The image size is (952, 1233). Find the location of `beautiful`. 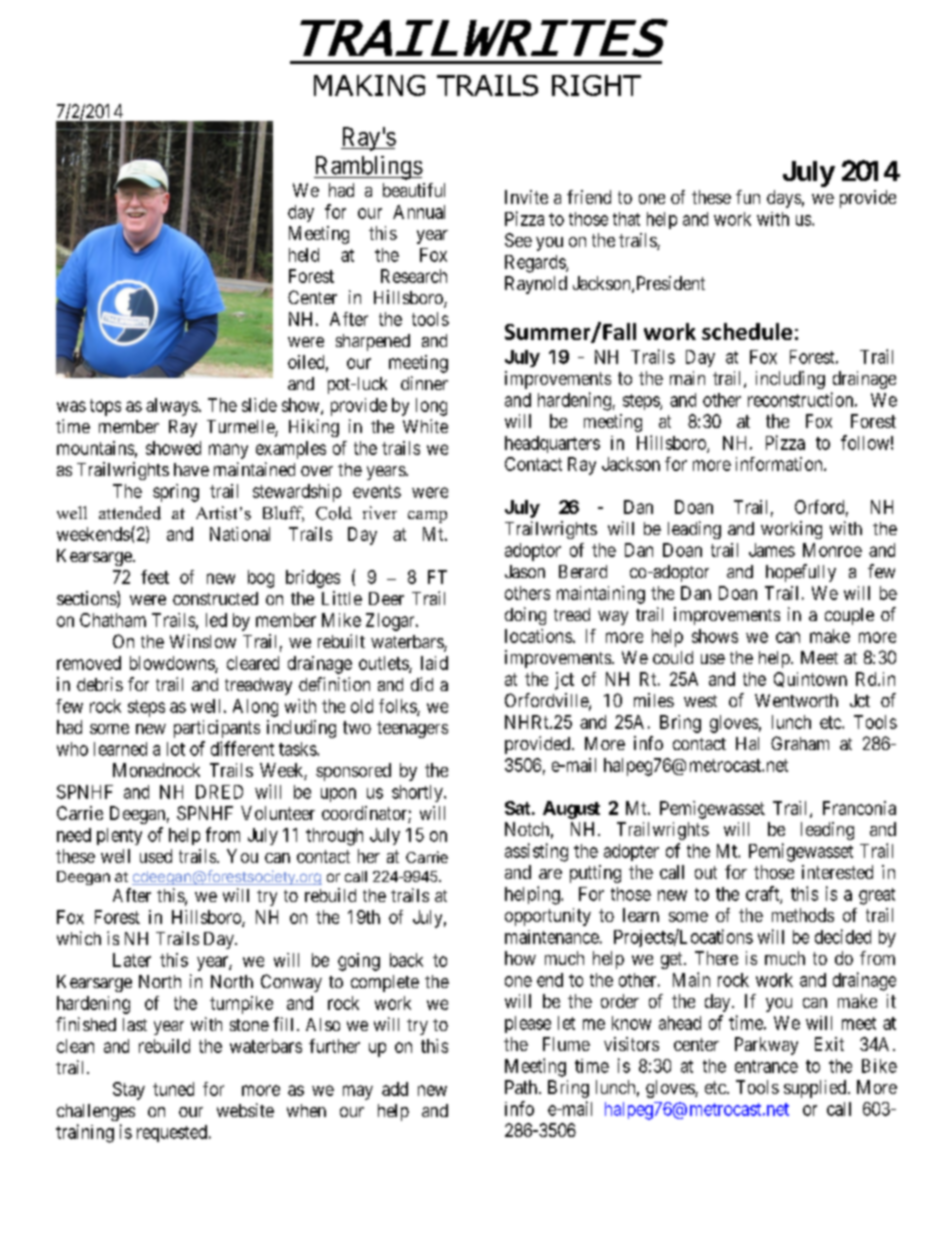

beautiful is located at coordinates (414, 190).
